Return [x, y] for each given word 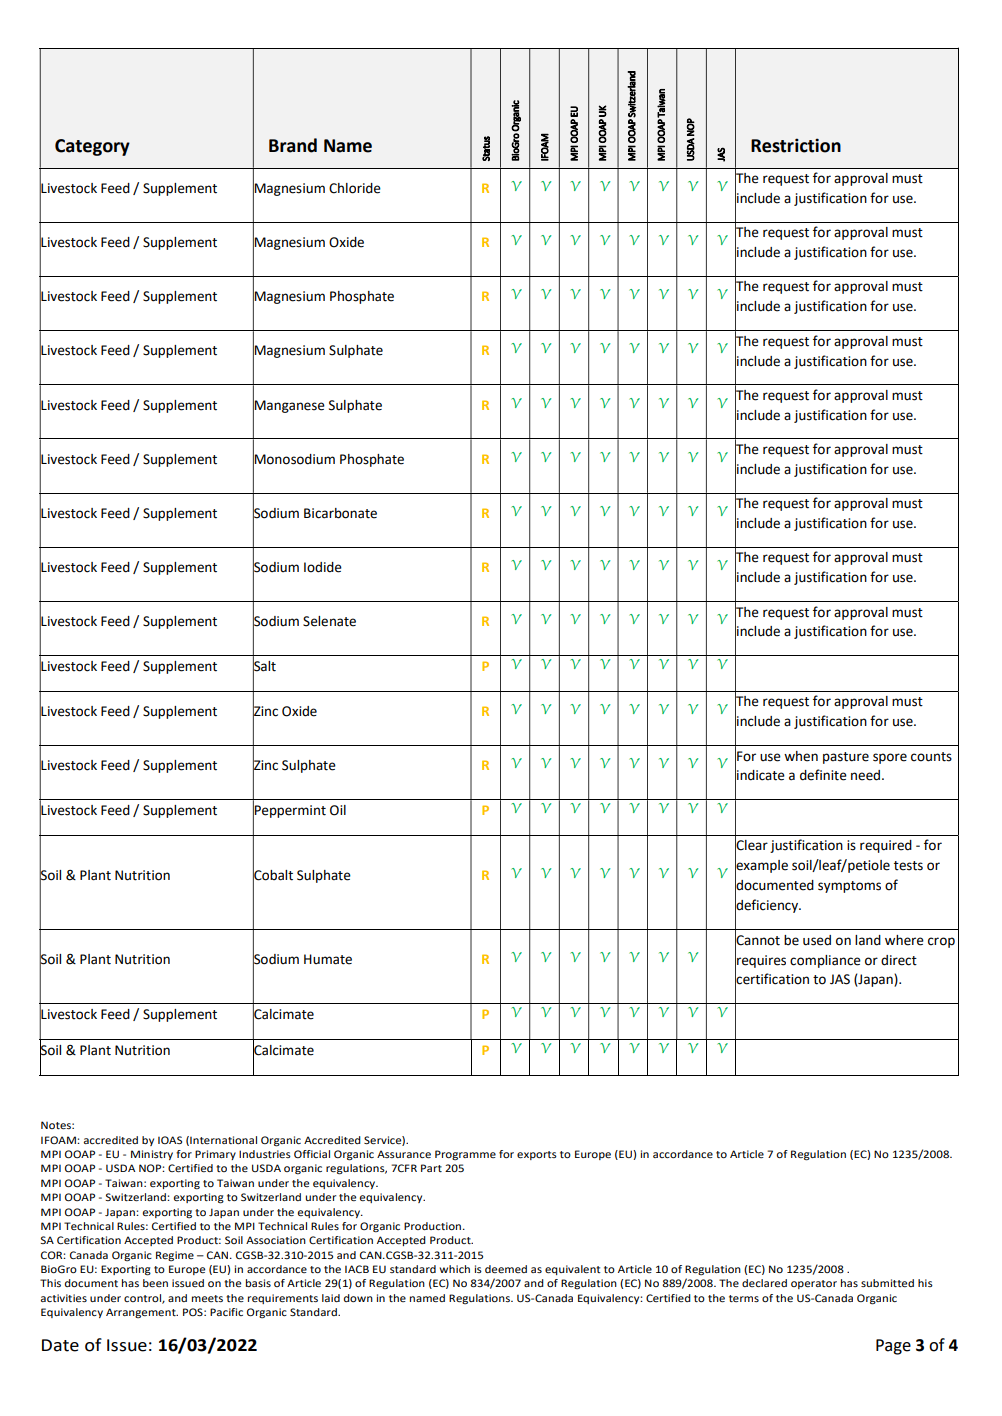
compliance [825, 961]
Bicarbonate [340, 513]
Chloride [355, 188]
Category [92, 147]
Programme [465, 1155]
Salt [264, 666]
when [801, 756]
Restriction [796, 145]
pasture [846, 758]
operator [814, 1284]
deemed [506, 1269]
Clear [751, 845]
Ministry [152, 1155]
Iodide [323, 567]
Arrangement [142, 1313]
